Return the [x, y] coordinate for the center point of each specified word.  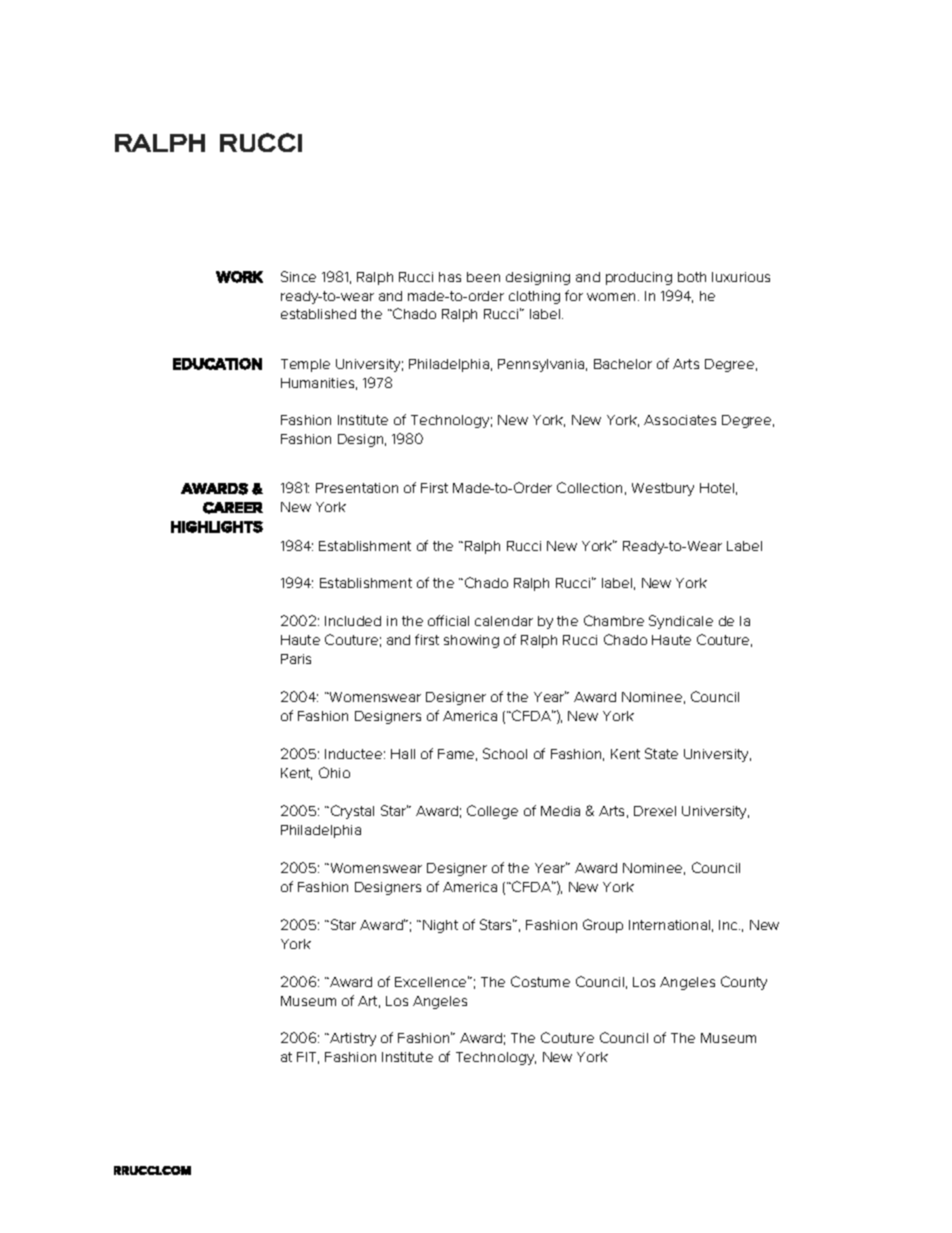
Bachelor [623, 364]
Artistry [352, 1039]
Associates [680, 420]
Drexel [655, 811]
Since [298, 276]
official [448, 620]
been [483, 277]
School [505, 753]
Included [353, 621]
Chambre [614, 620]
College [492, 812]
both [692, 277]
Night [440, 926]
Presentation [357, 488]
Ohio [334, 772]
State [661, 753]
